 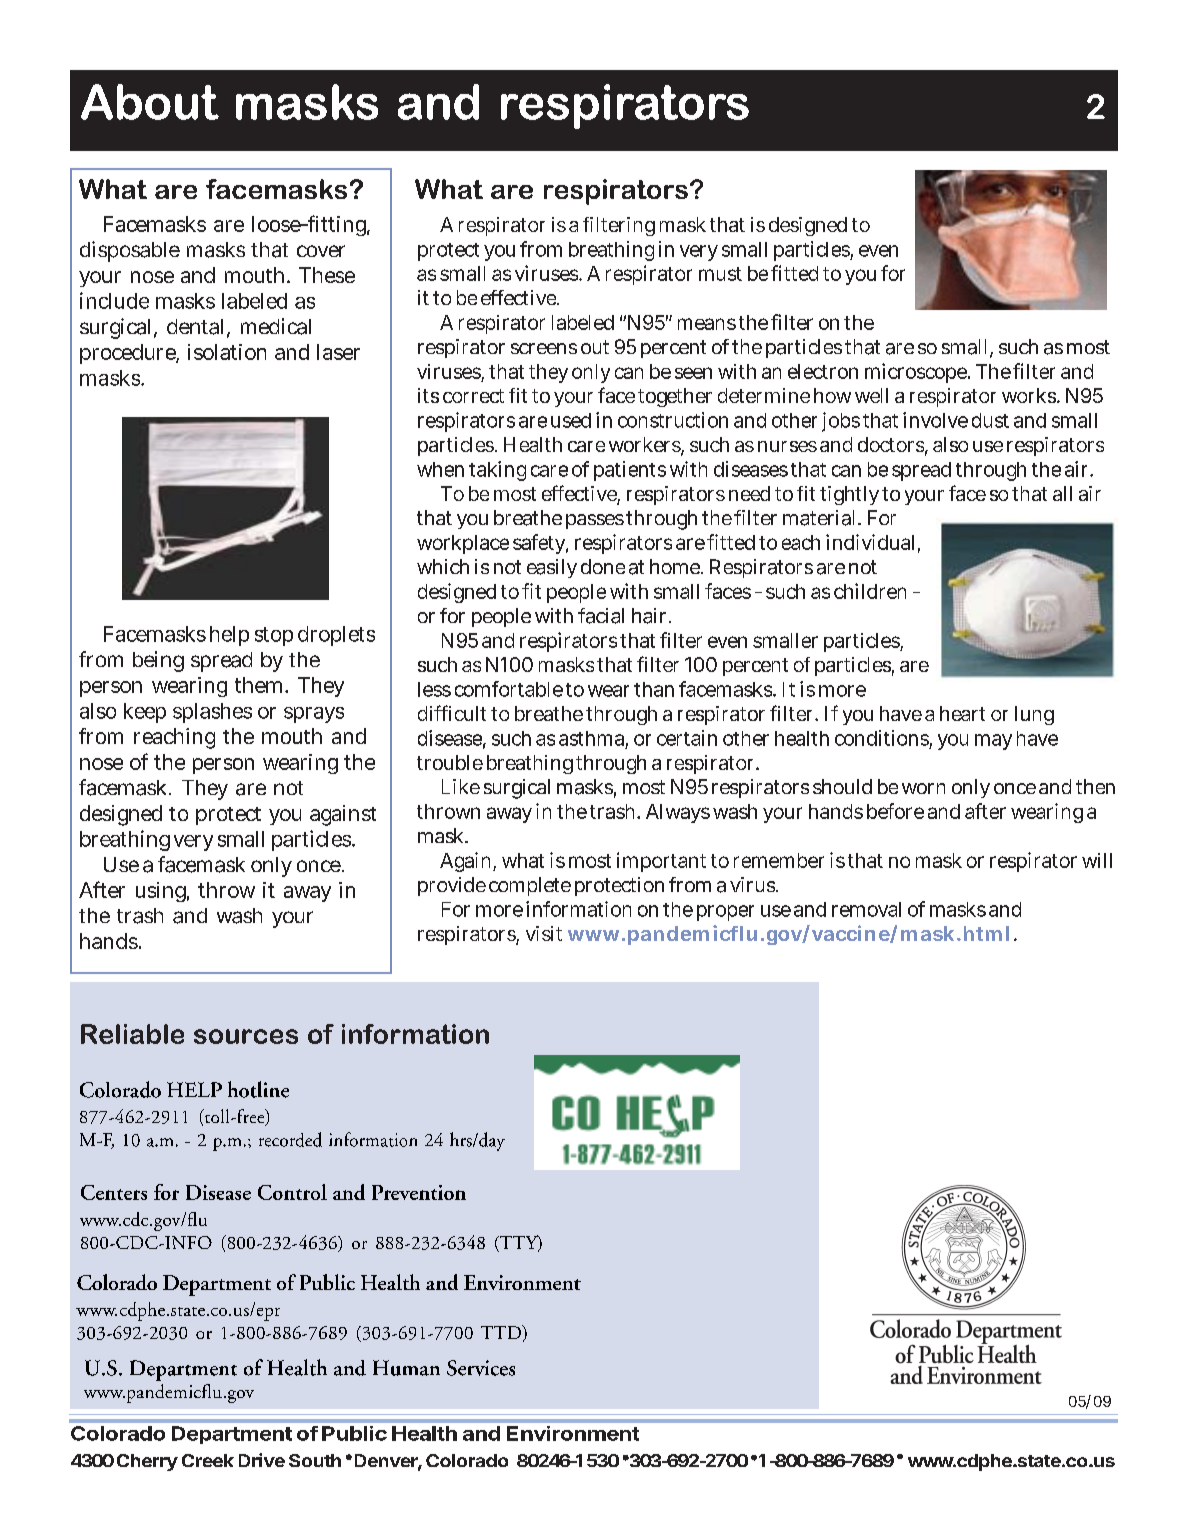 I want to click on removal, so click(x=866, y=909).
